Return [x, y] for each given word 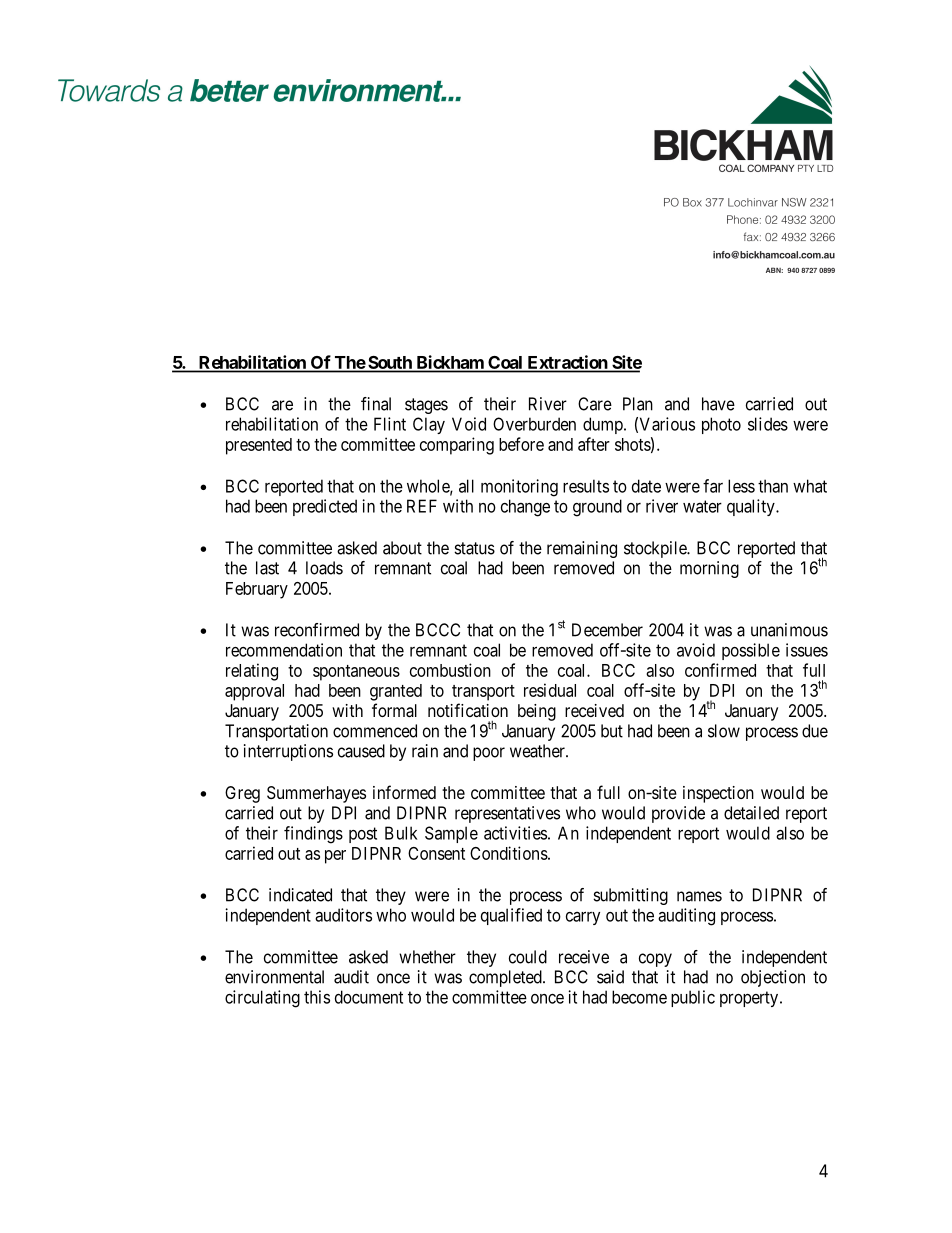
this [317, 997]
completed [506, 978]
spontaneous [356, 673]
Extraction [567, 363]
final [376, 404]
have [718, 404]
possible [751, 651]
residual [550, 690]
